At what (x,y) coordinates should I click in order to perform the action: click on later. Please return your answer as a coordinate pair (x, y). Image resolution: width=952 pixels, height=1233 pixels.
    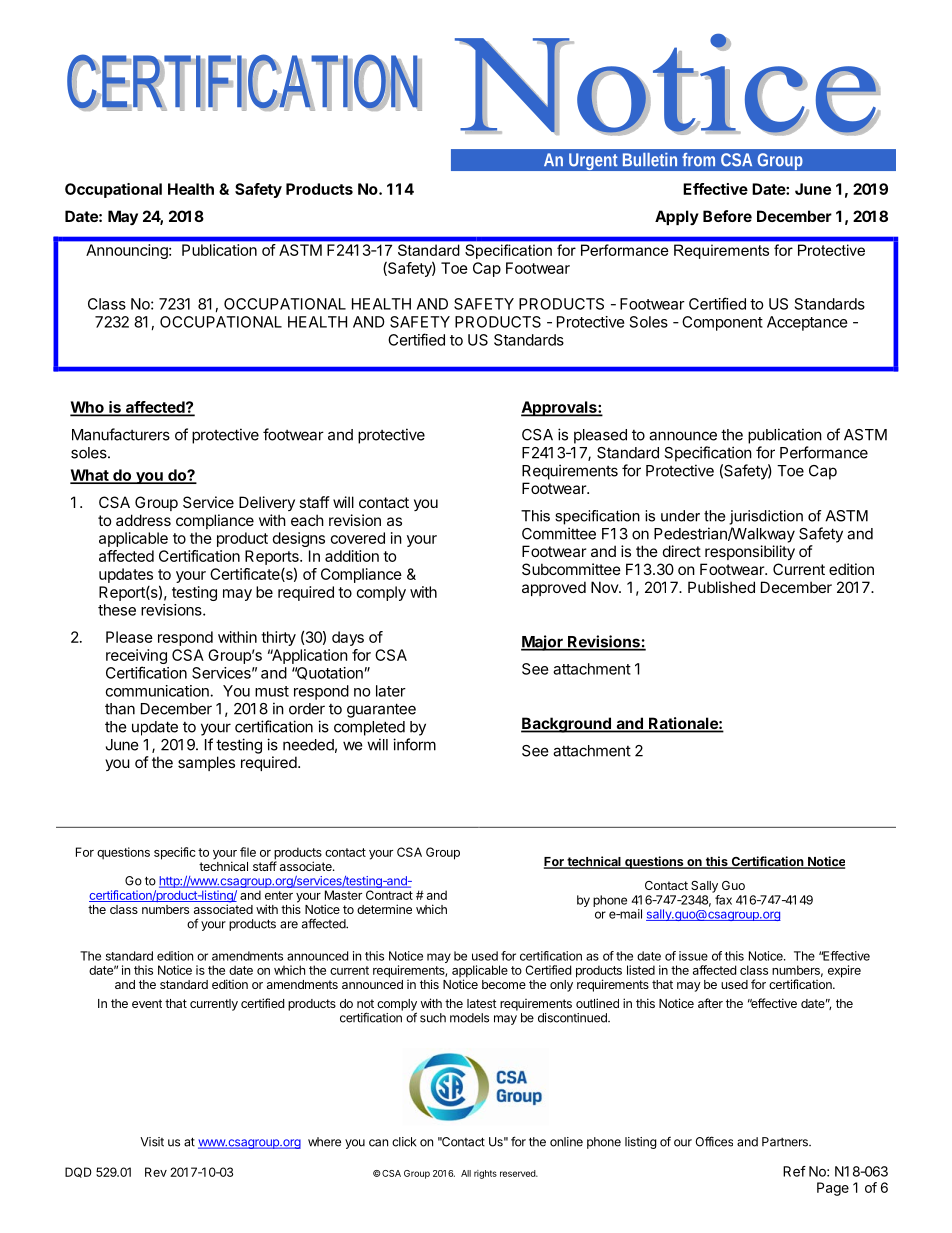
    Looking at the image, I should click on (391, 691).
